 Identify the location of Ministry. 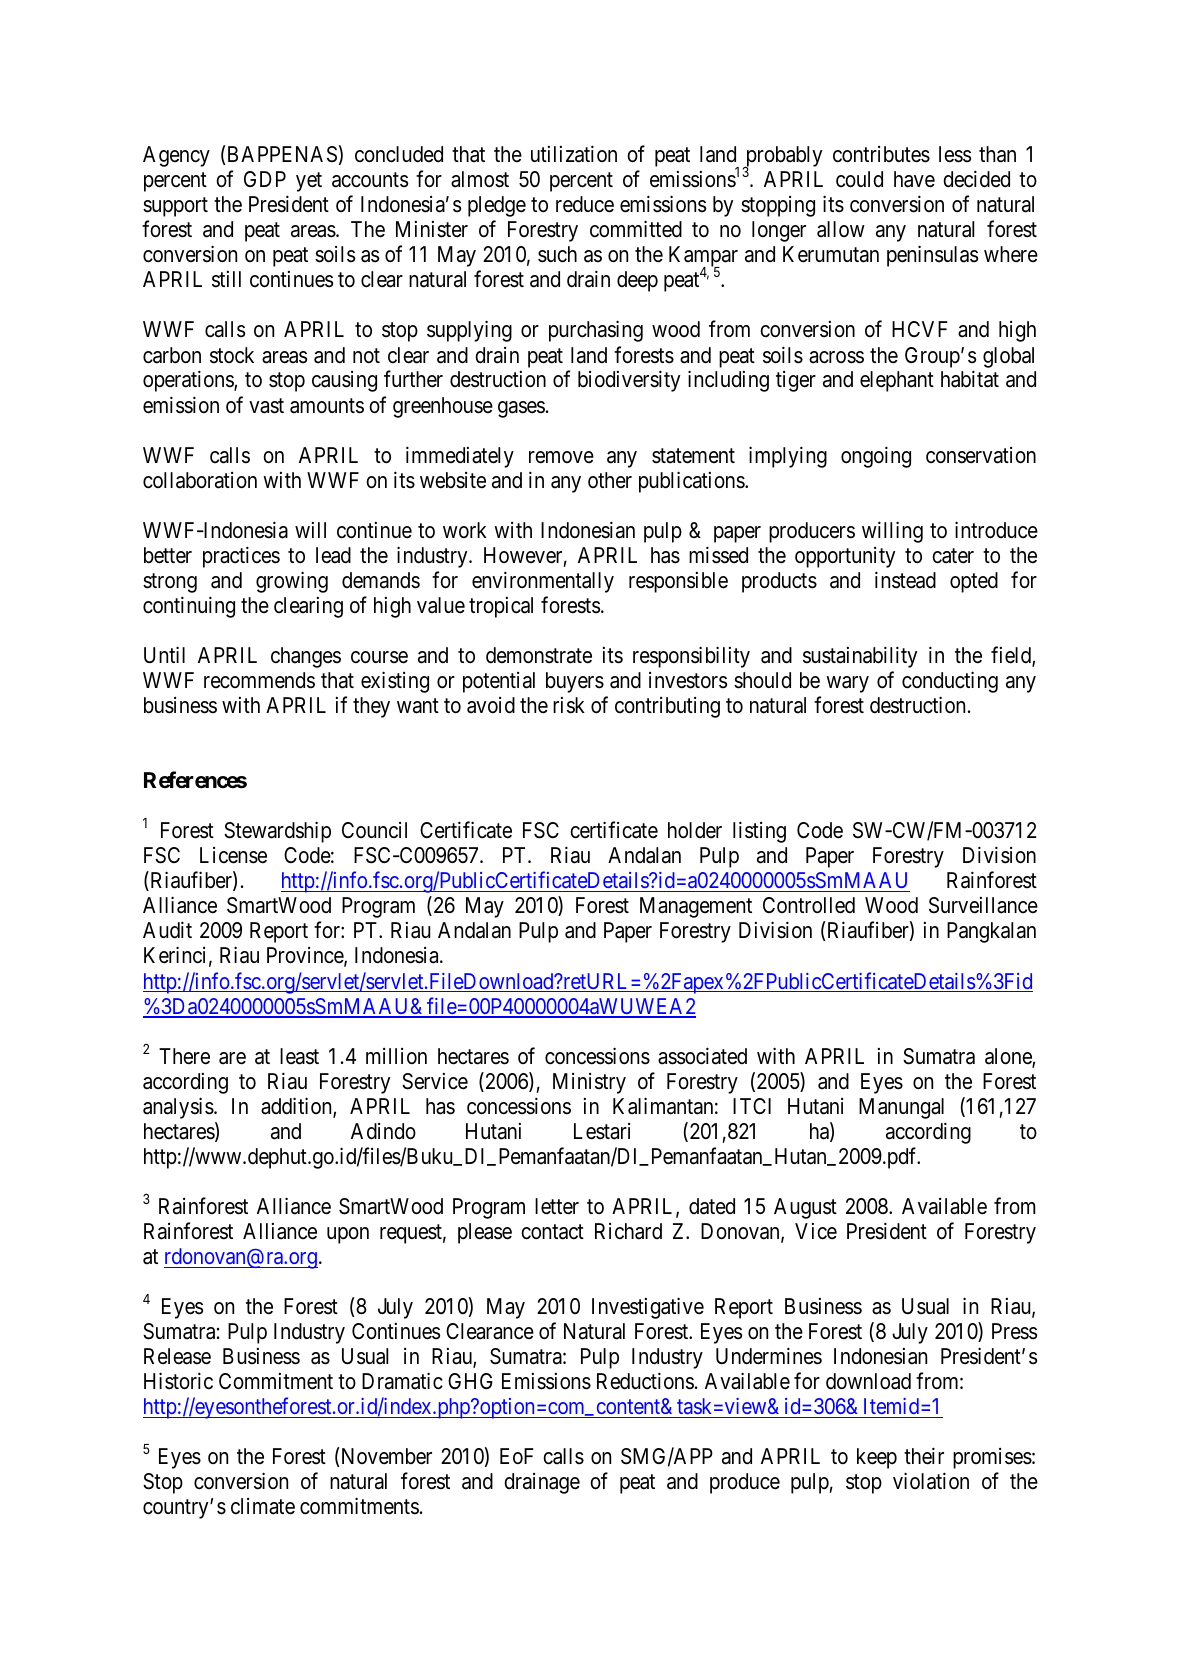
(589, 1083).
